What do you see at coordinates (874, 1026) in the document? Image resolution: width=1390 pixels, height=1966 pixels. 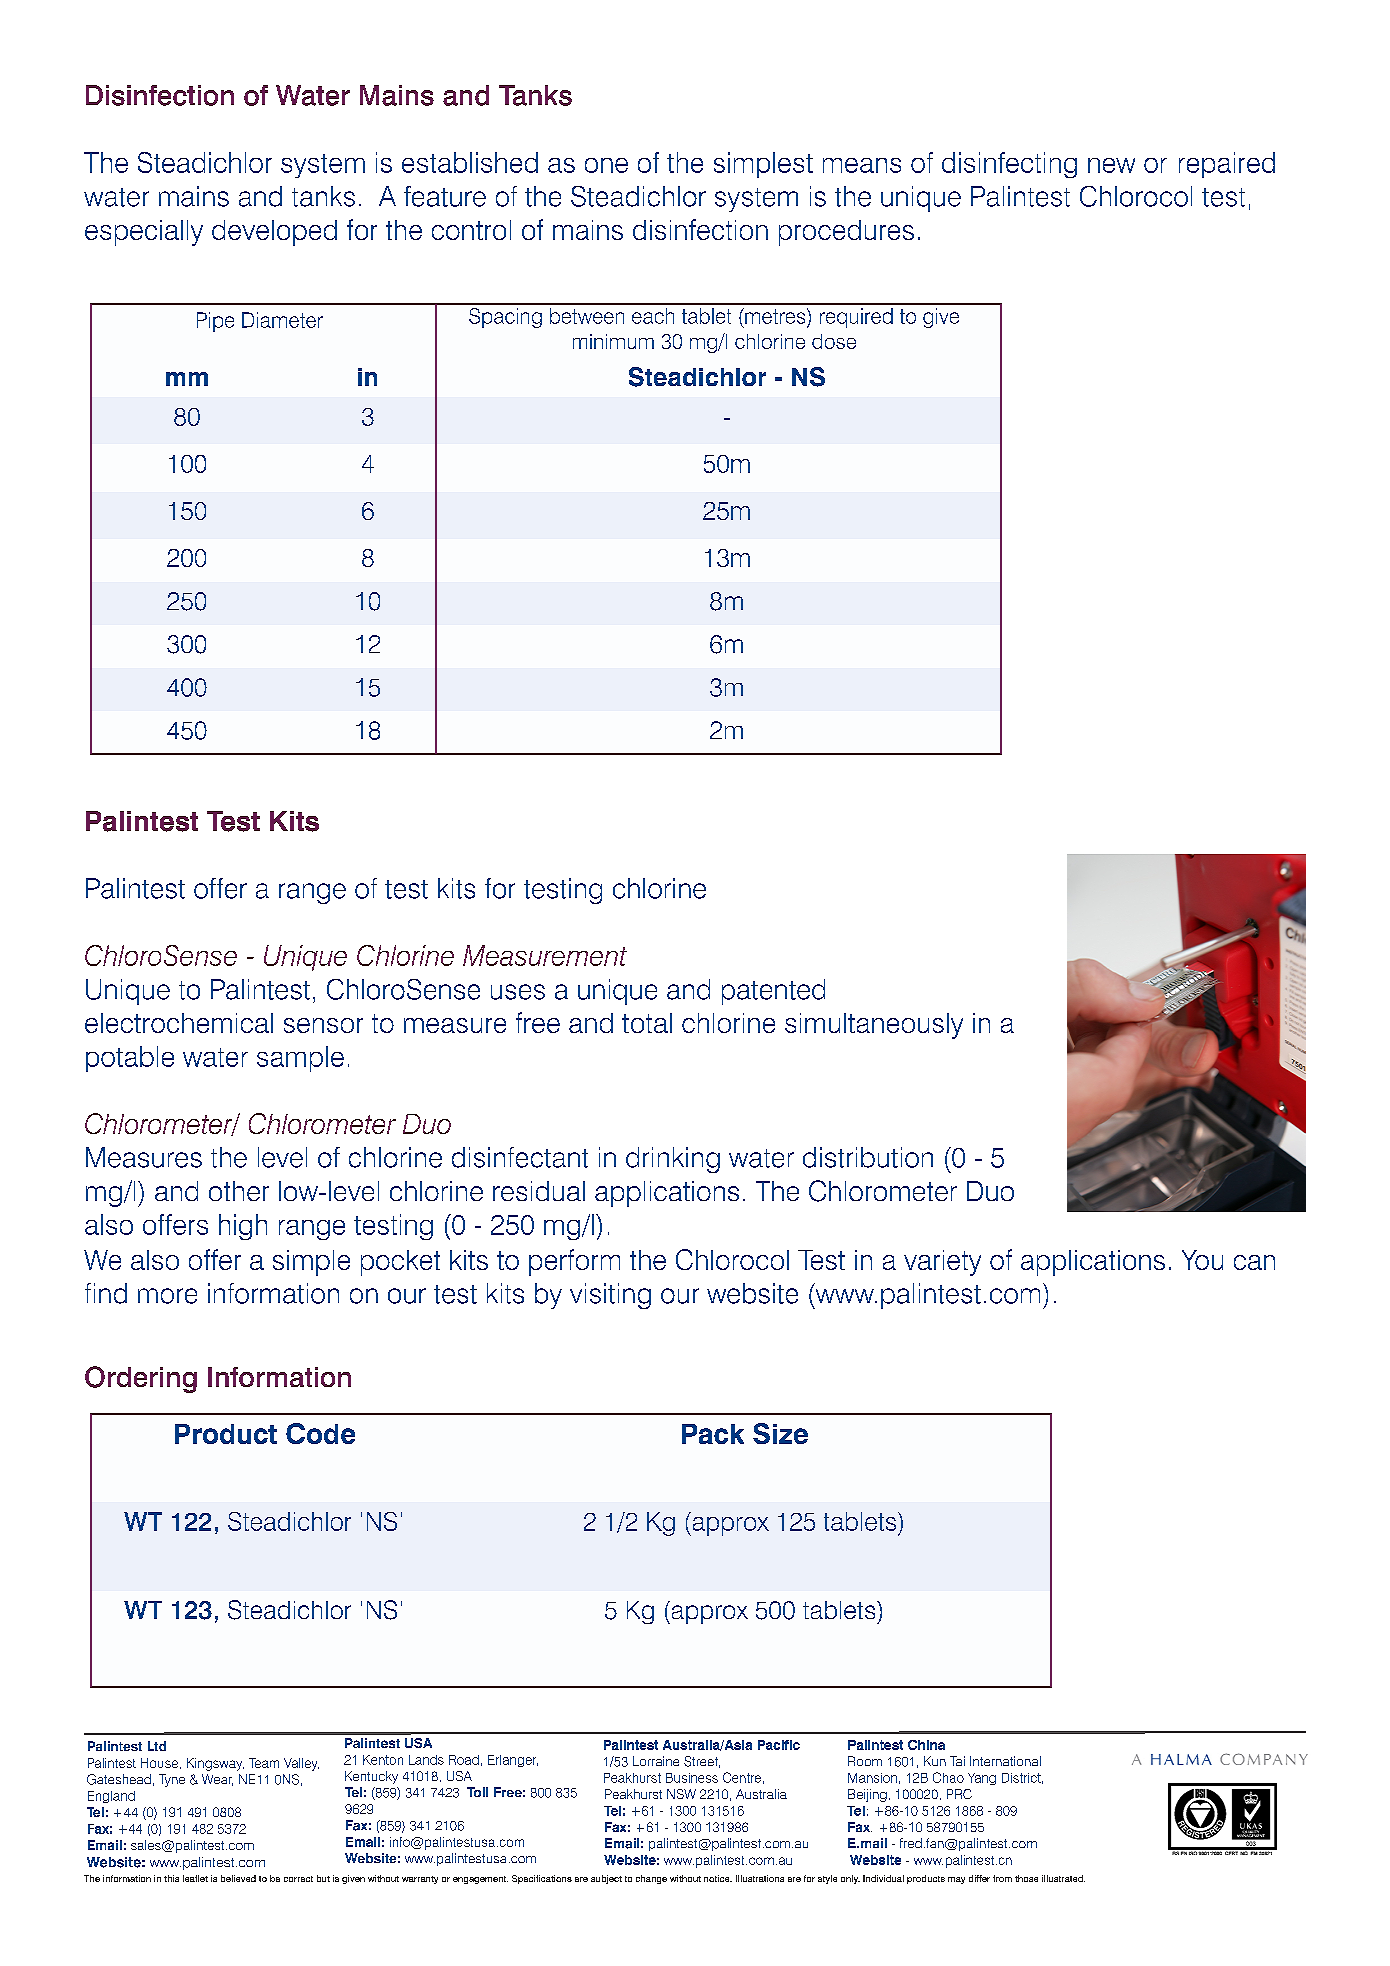 I see `simultaneously` at bounding box center [874, 1026].
